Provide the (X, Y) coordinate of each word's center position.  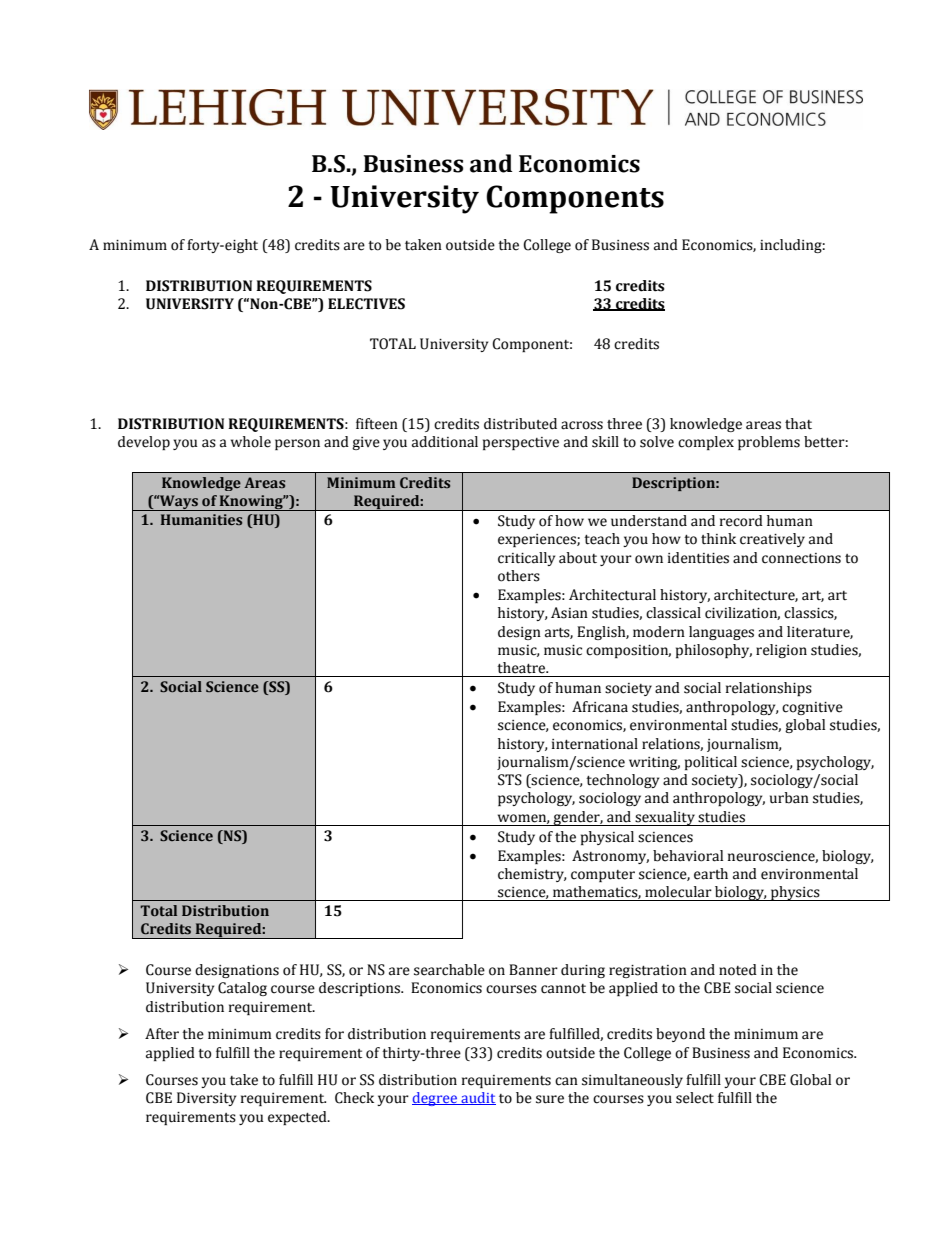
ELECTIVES (366, 304)
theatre (522, 668)
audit (477, 1098)
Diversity (206, 1099)
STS (510, 780)
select (695, 1098)
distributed (520, 424)
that (798, 424)
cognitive (812, 708)
